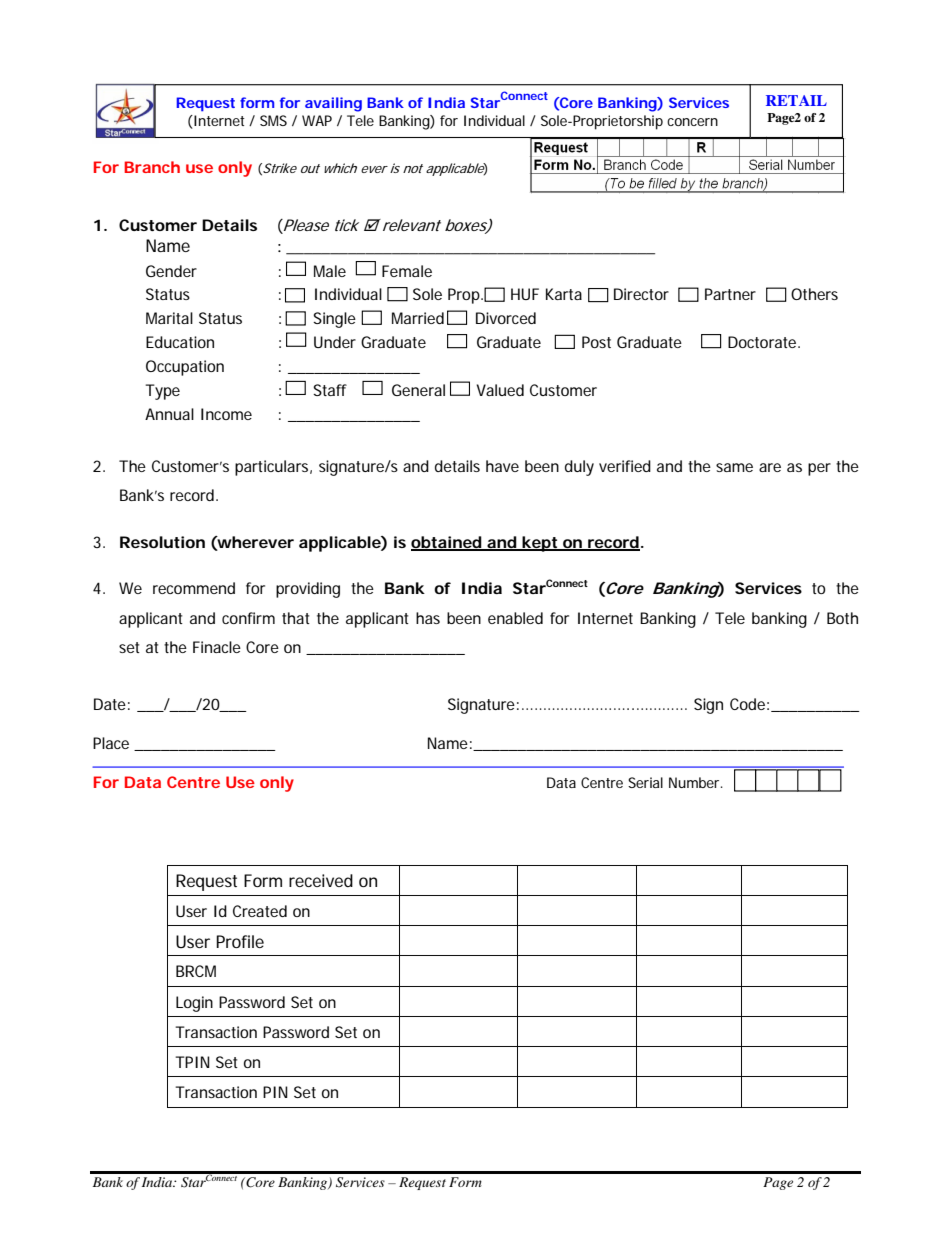 This screenshot has height=1233, width=952. I want to click on recommend, so click(194, 588).
